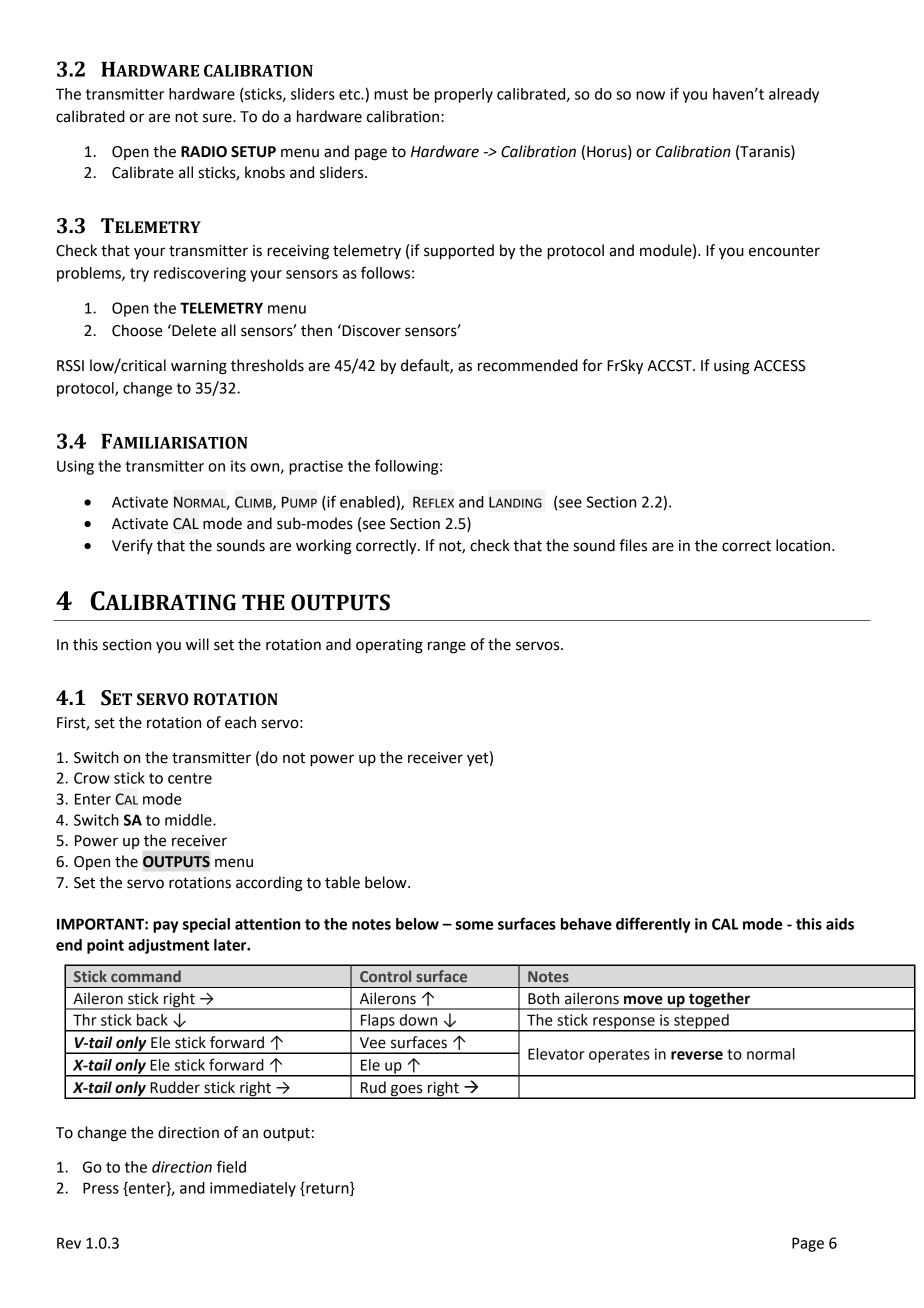 Image resolution: width=924 pixels, height=1308 pixels. Describe the element at coordinates (407, 1091) in the screenshot. I see `goes` at that location.
